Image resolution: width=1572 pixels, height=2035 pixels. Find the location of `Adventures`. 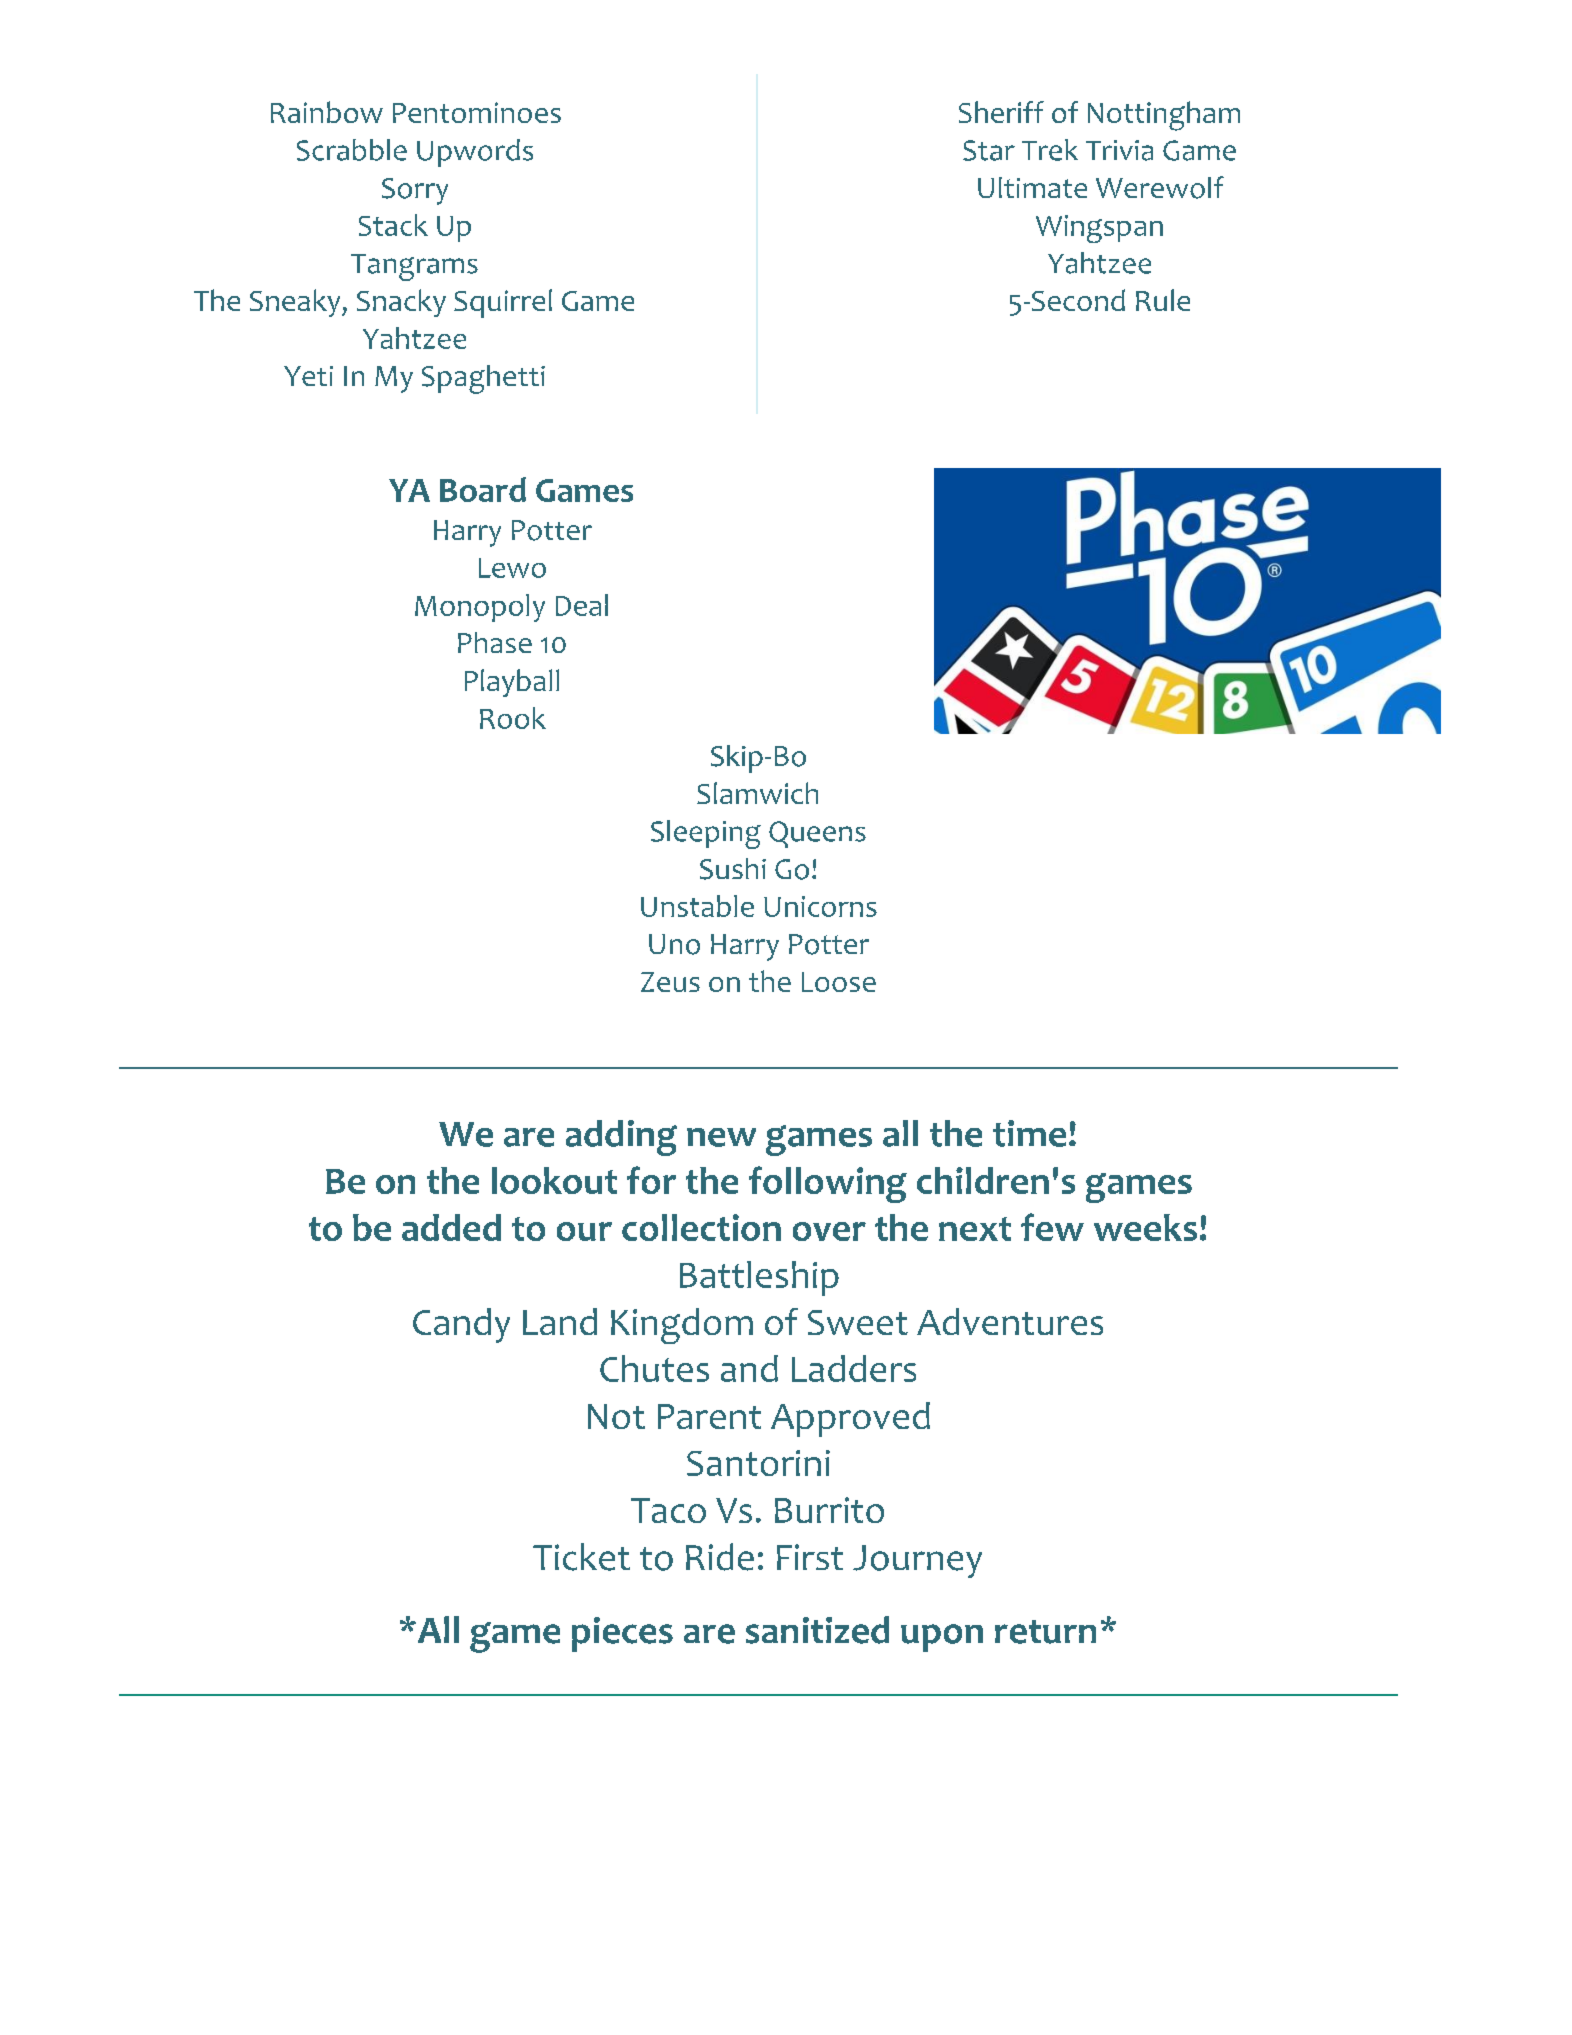

Adventures is located at coordinates (1010, 1321).
